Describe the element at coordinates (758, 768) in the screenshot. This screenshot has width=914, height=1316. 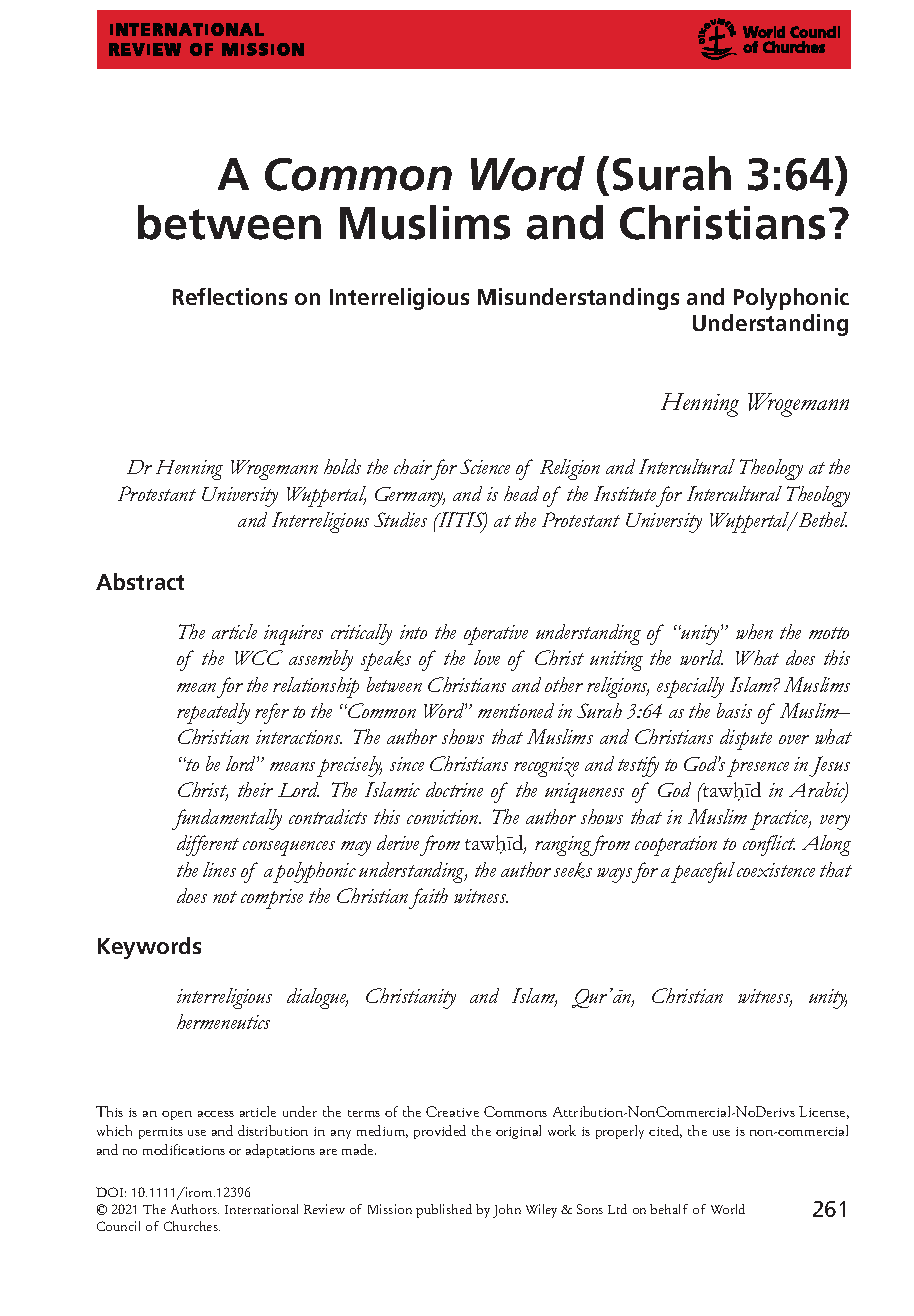
I see `presence` at that location.
